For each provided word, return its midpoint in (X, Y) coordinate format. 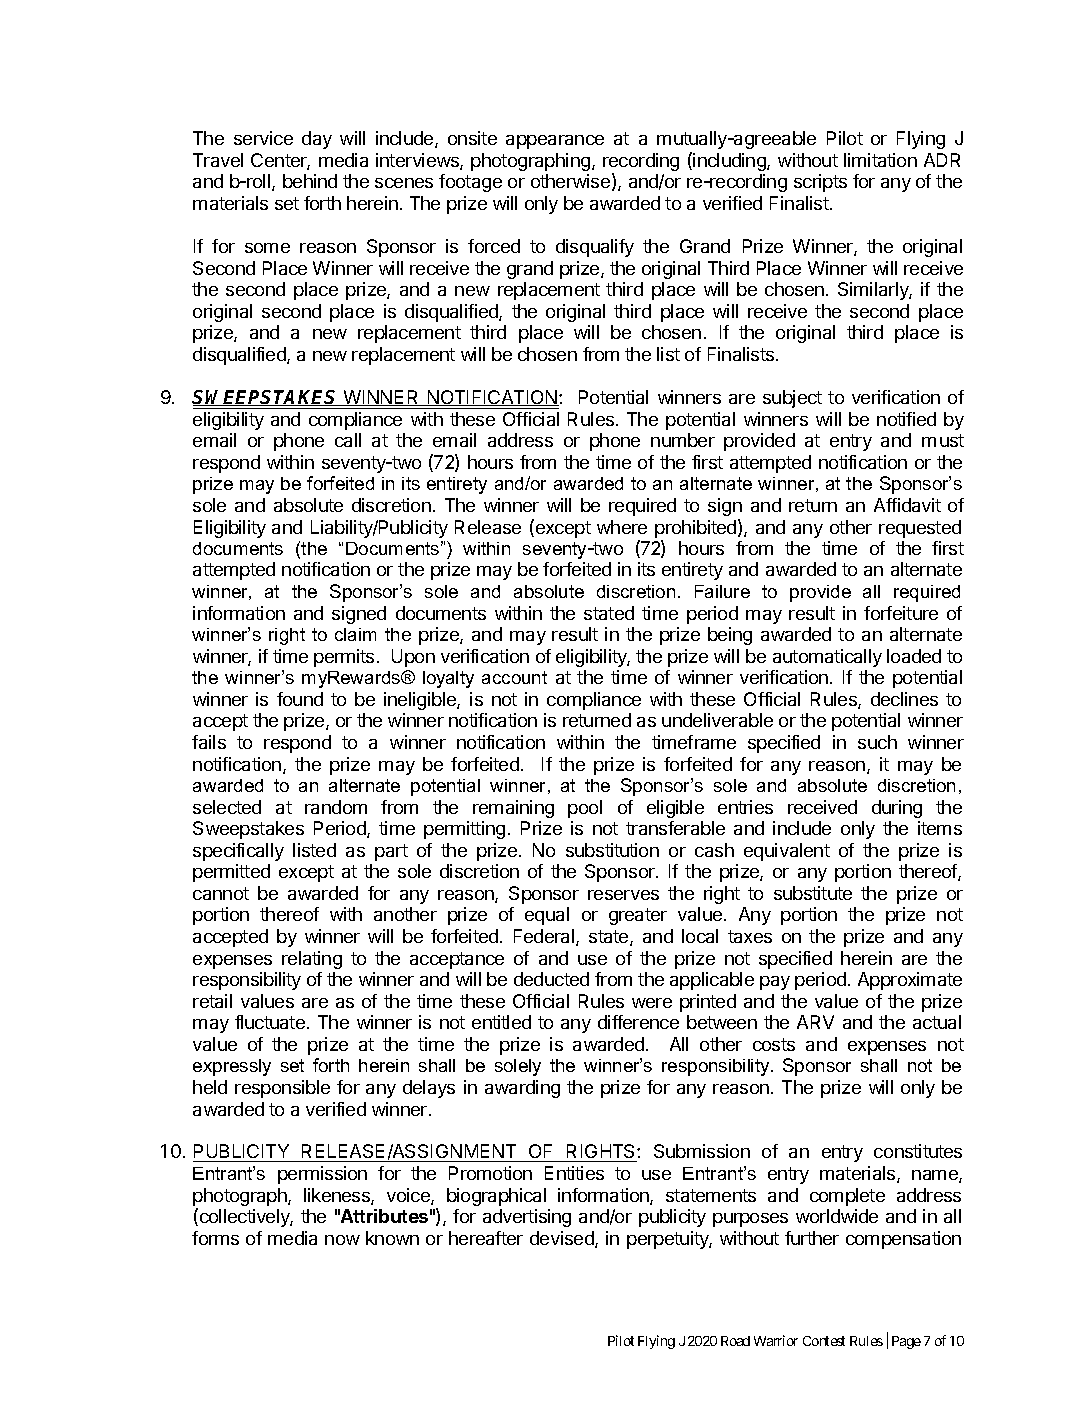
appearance (555, 142)
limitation (880, 160)
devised (563, 1239)
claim (355, 634)
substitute (813, 893)
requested (920, 529)
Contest (824, 1341)
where (622, 527)
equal (547, 916)
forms (215, 1238)
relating (312, 960)
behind (310, 181)
